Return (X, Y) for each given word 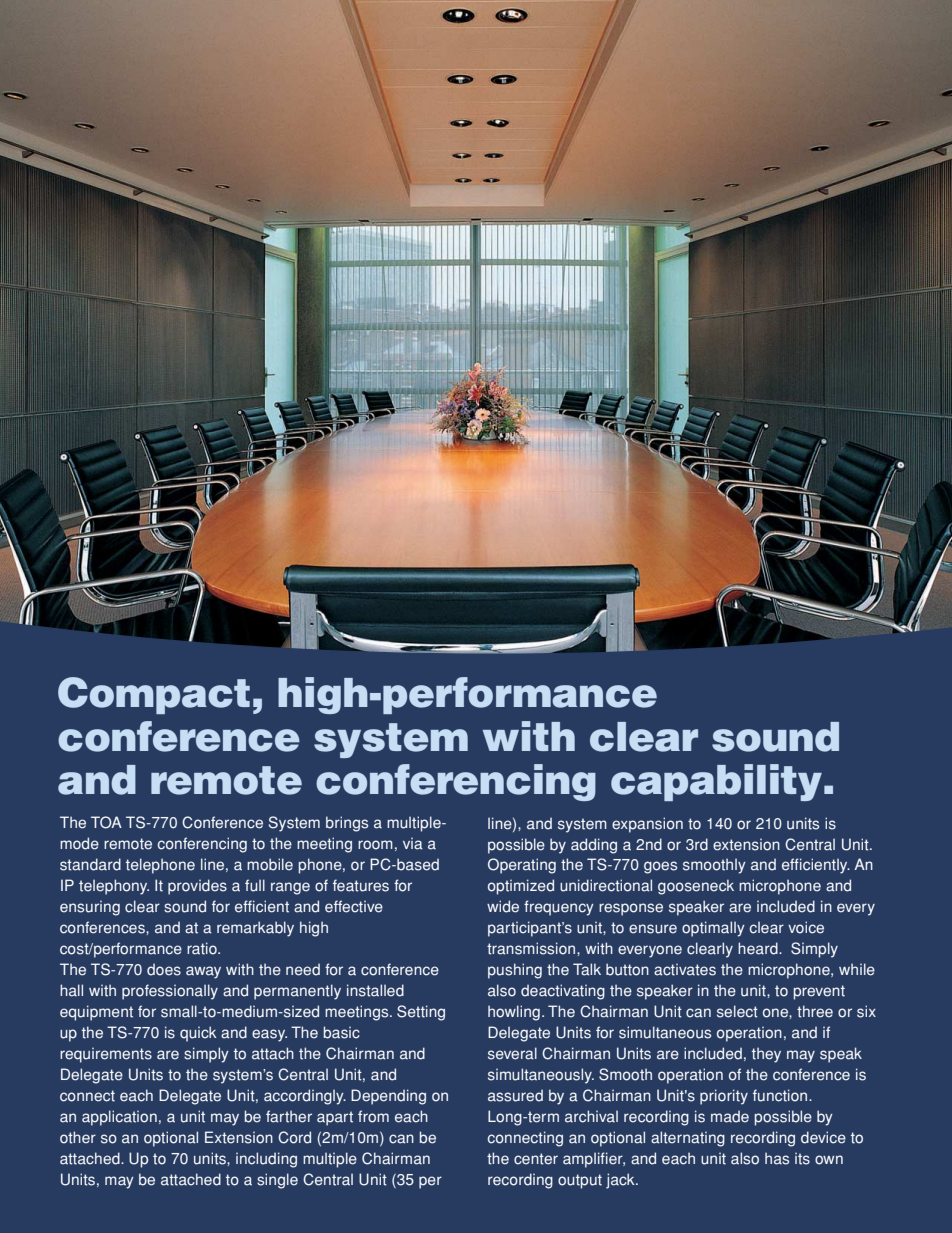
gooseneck (696, 887)
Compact (154, 695)
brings (347, 824)
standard (90, 864)
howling (514, 1013)
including (266, 1160)
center (536, 1159)
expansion (647, 825)
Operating (522, 866)
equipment (96, 1013)
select (737, 1011)
